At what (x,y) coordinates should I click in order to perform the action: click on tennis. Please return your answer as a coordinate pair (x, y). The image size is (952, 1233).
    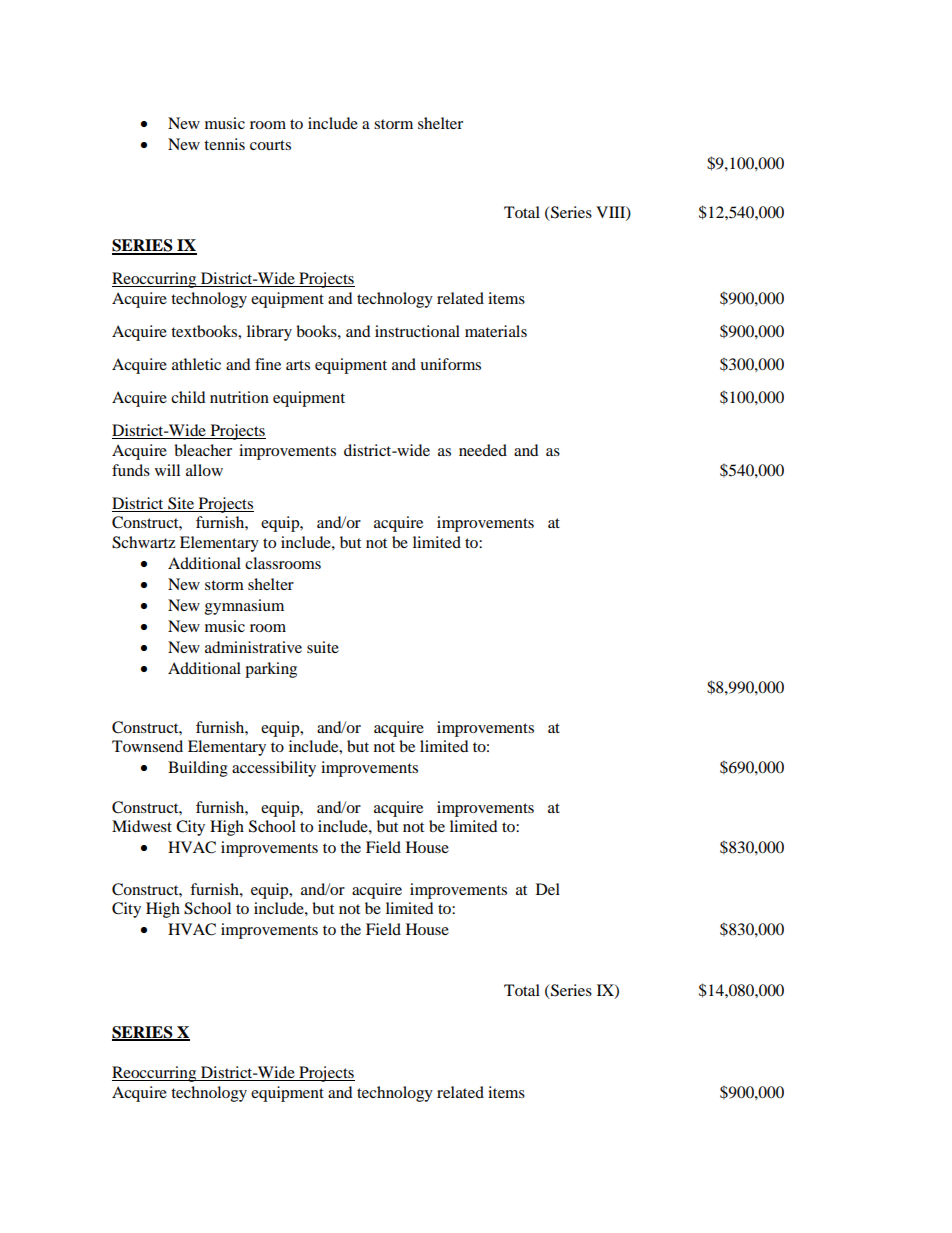
    Looking at the image, I should click on (224, 144).
